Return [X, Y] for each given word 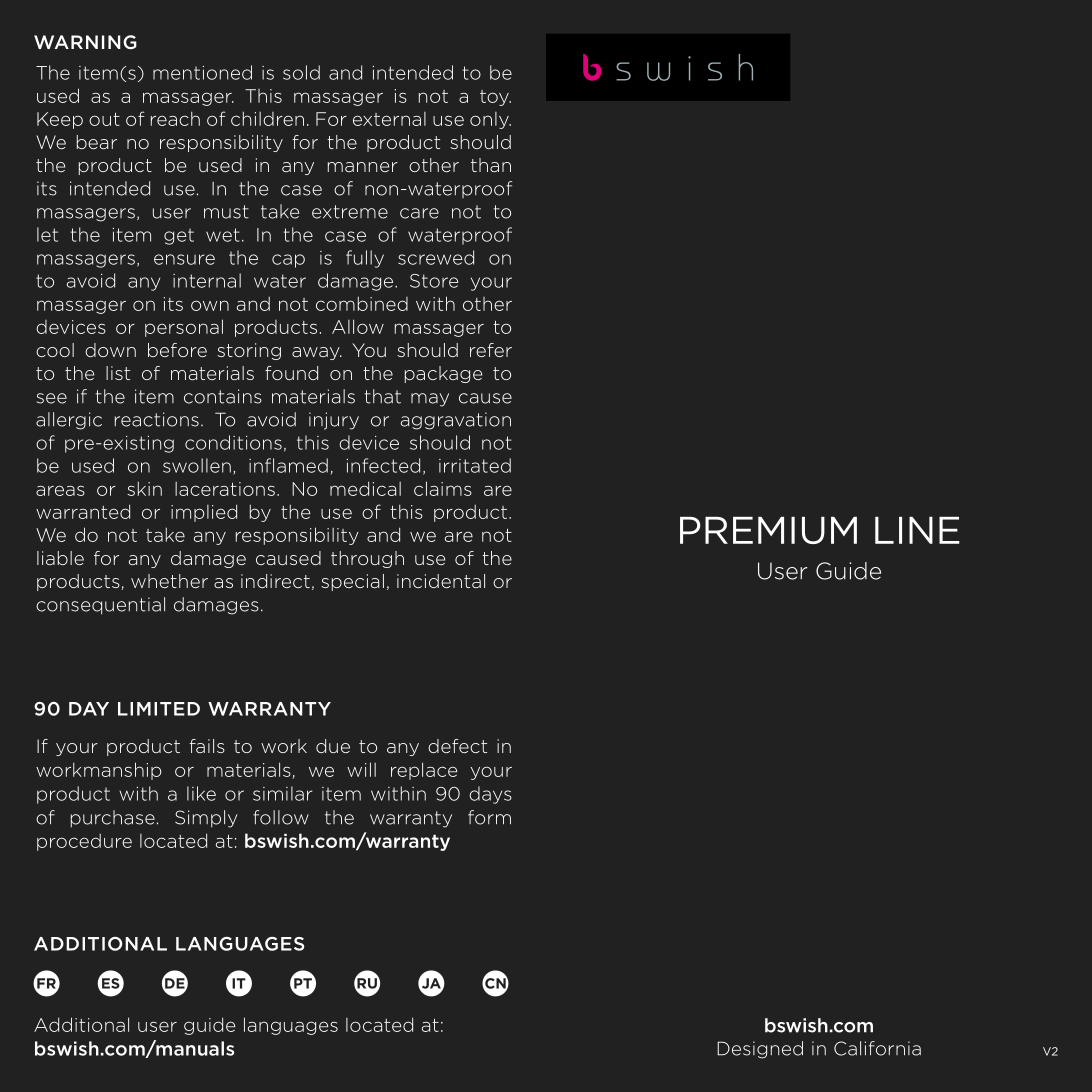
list [118, 373]
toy [495, 98]
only [490, 120]
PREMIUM [768, 530]
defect [457, 746]
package [443, 374]
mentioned [202, 72]
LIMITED [159, 709]
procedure [84, 842]
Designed [760, 1050]
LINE [917, 530]
